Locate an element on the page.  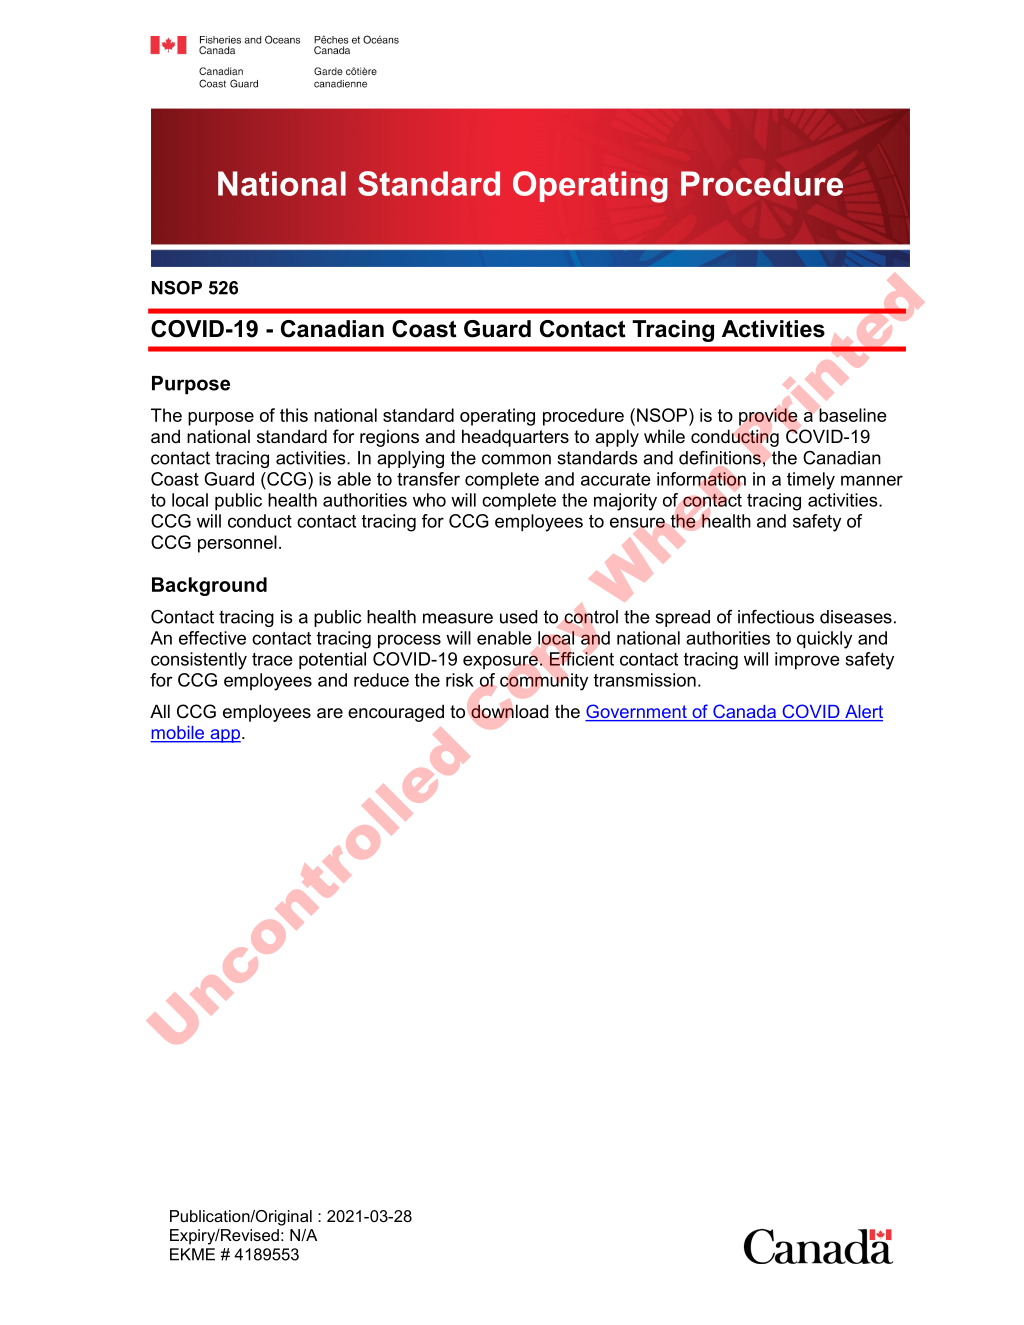
infectious is located at coordinates (776, 617).
